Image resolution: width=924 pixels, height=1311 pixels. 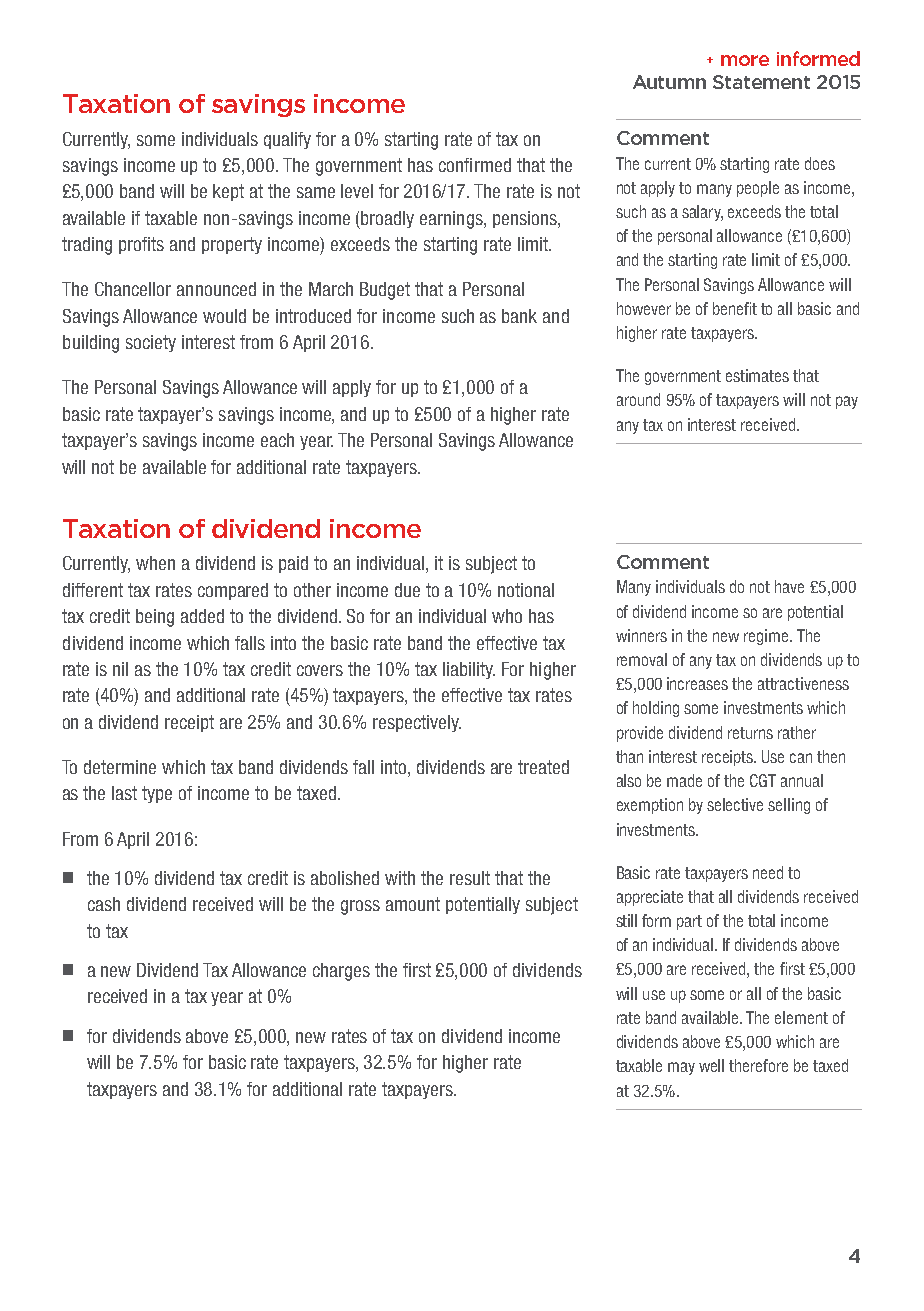 What do you see at coordinates (155, 563) in the document?
I see `when` at bounding box center [155, 563].
